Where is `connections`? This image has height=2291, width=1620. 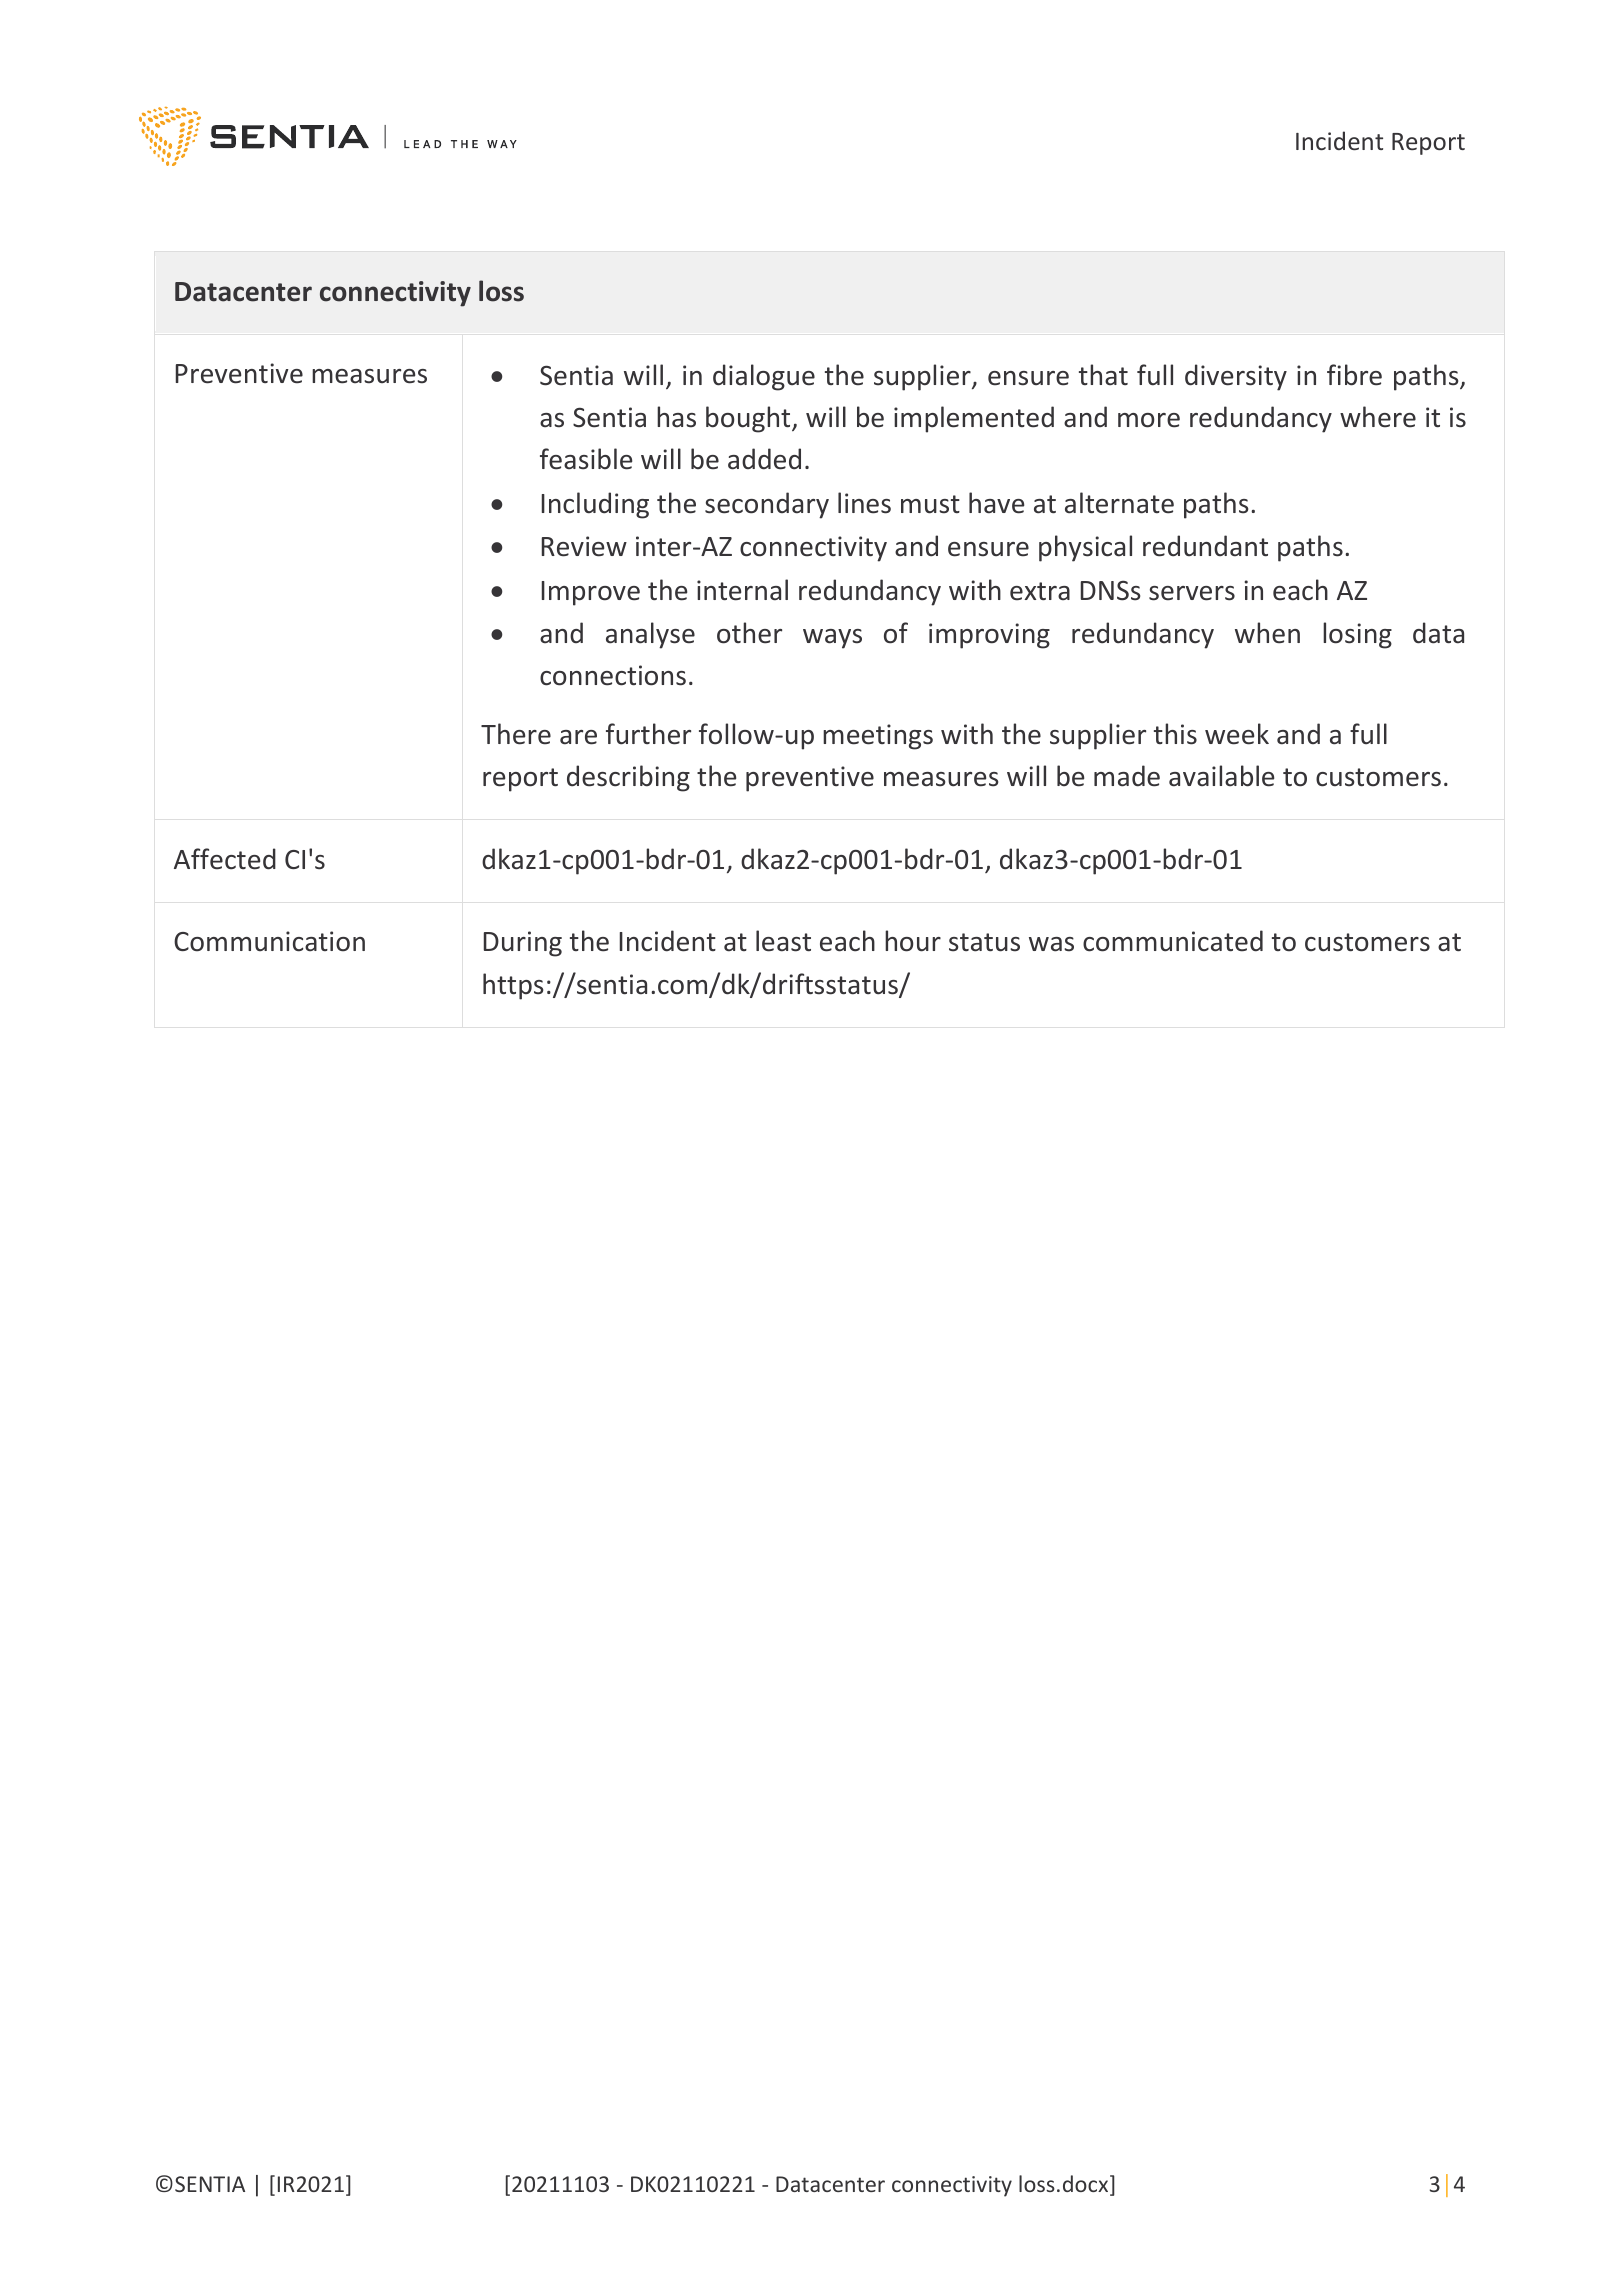
connections is located at coordinates (613, 675).
